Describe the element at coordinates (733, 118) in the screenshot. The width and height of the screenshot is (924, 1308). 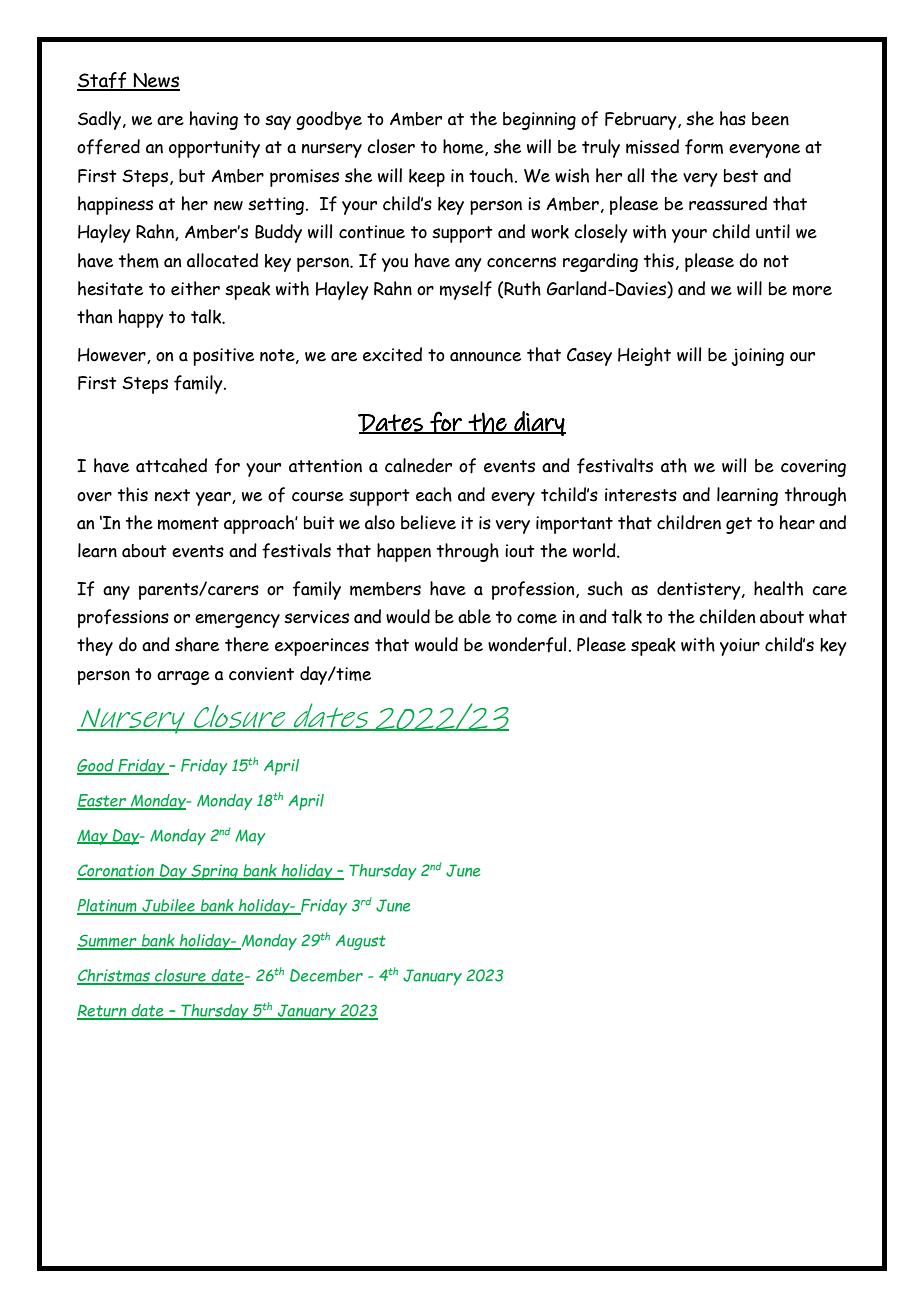
I see `has` at that location.
